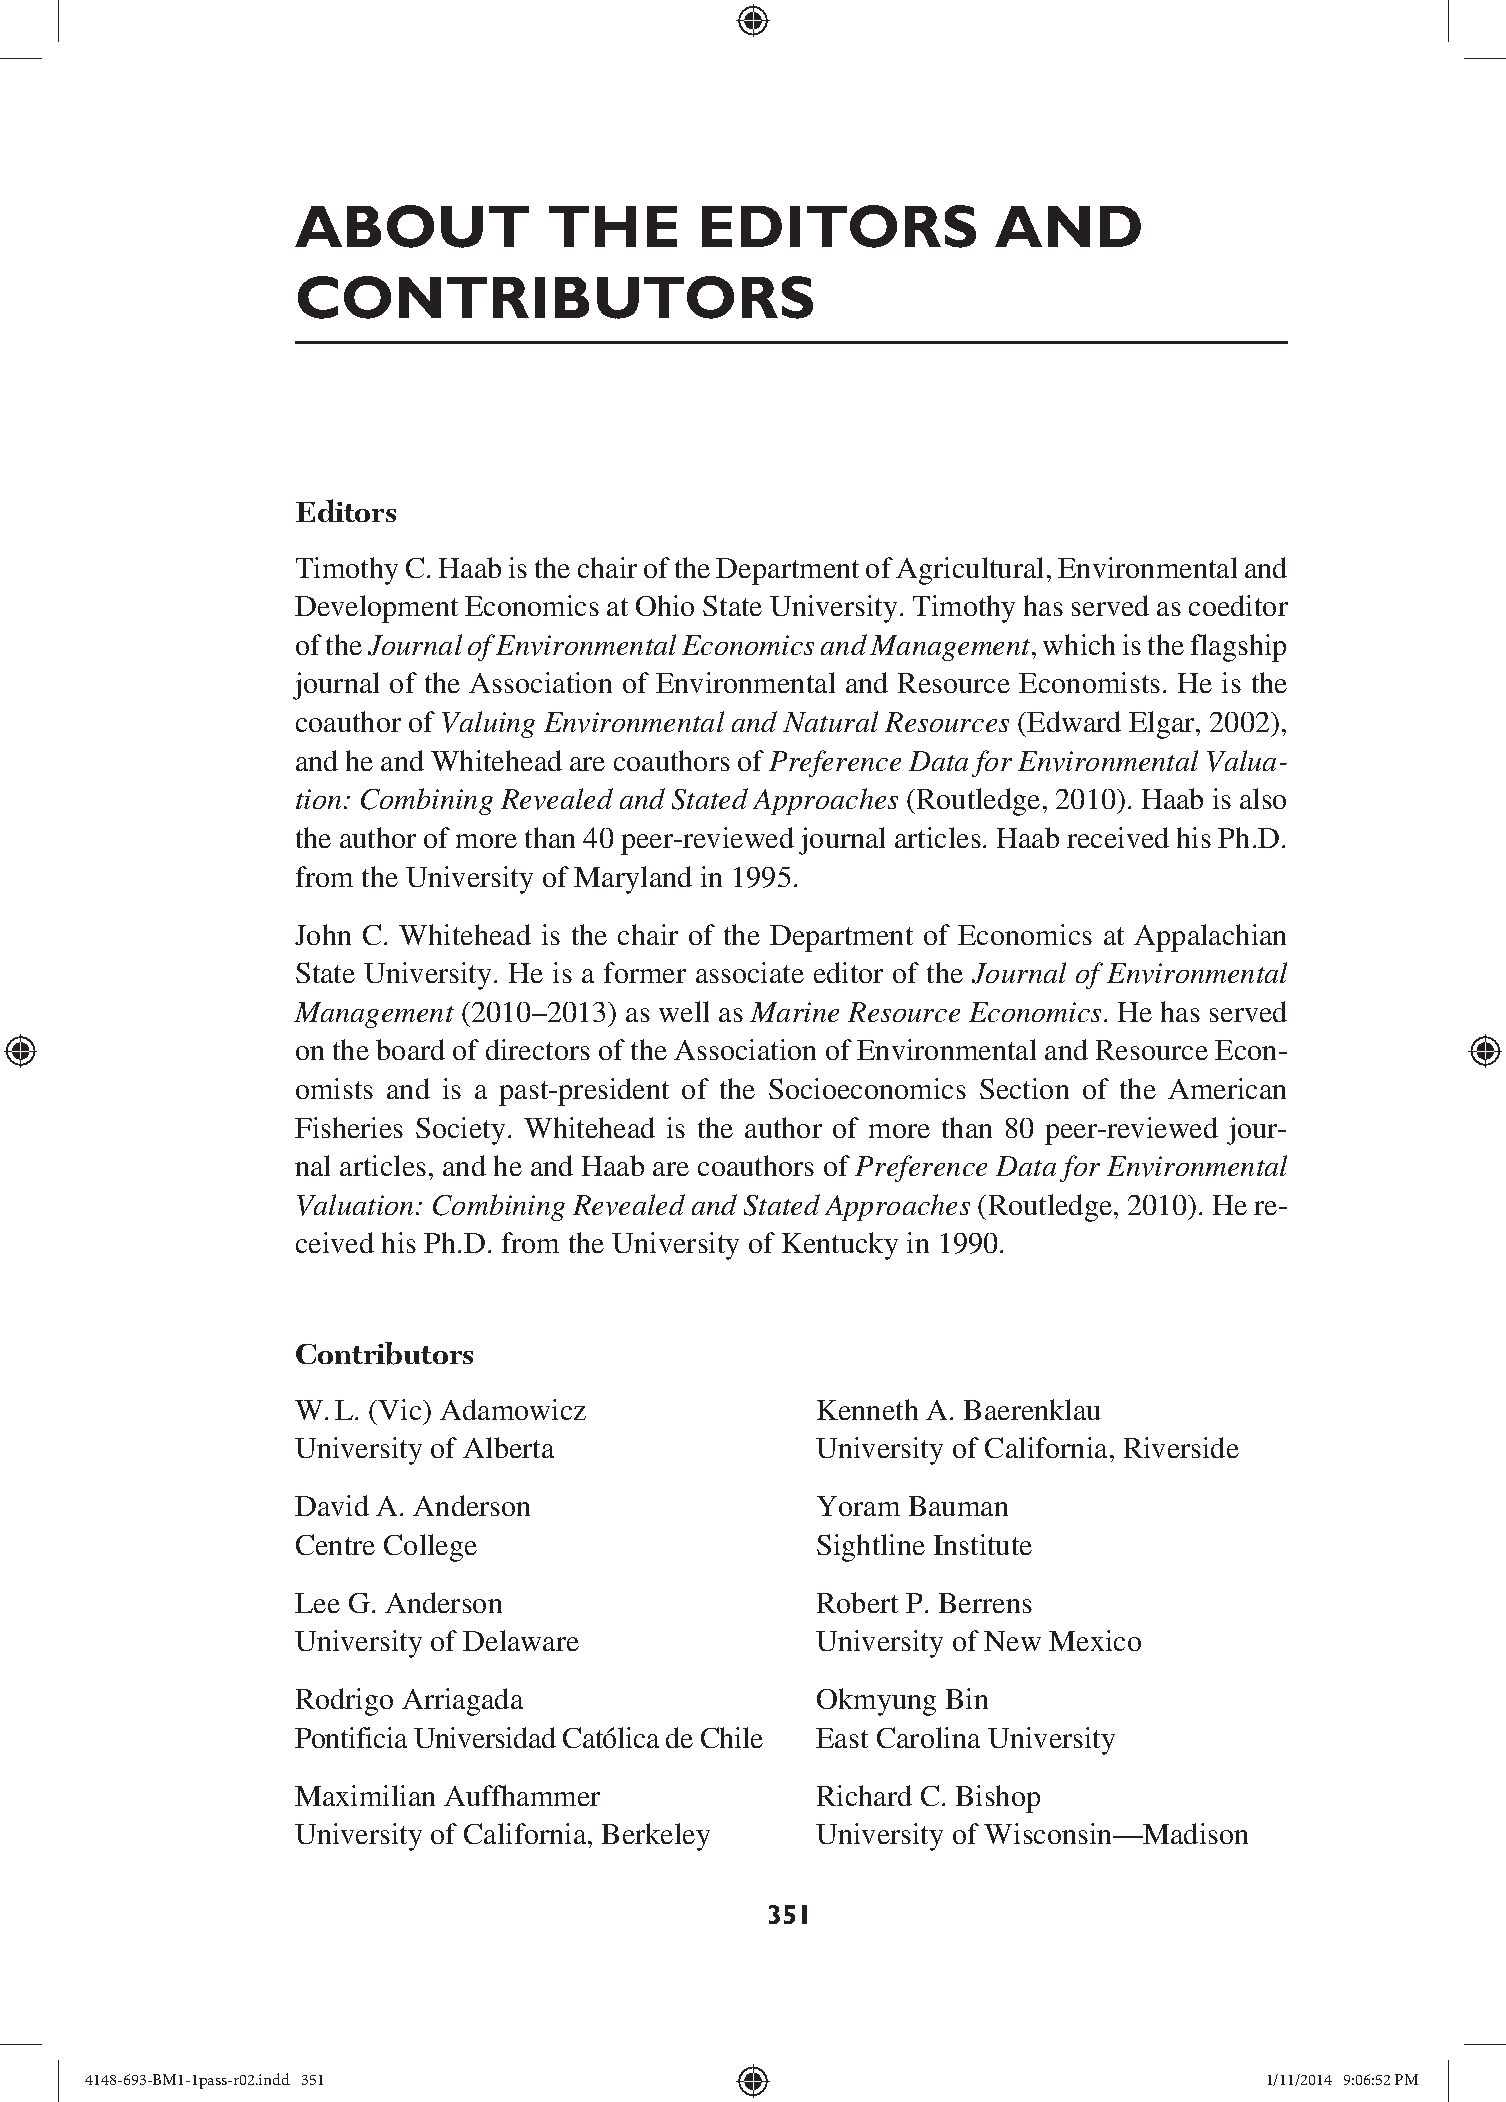 Image resolution: width=1506 pixels, height=2102 pixels. I want to click on Maximilian, so click(365, 1795).
